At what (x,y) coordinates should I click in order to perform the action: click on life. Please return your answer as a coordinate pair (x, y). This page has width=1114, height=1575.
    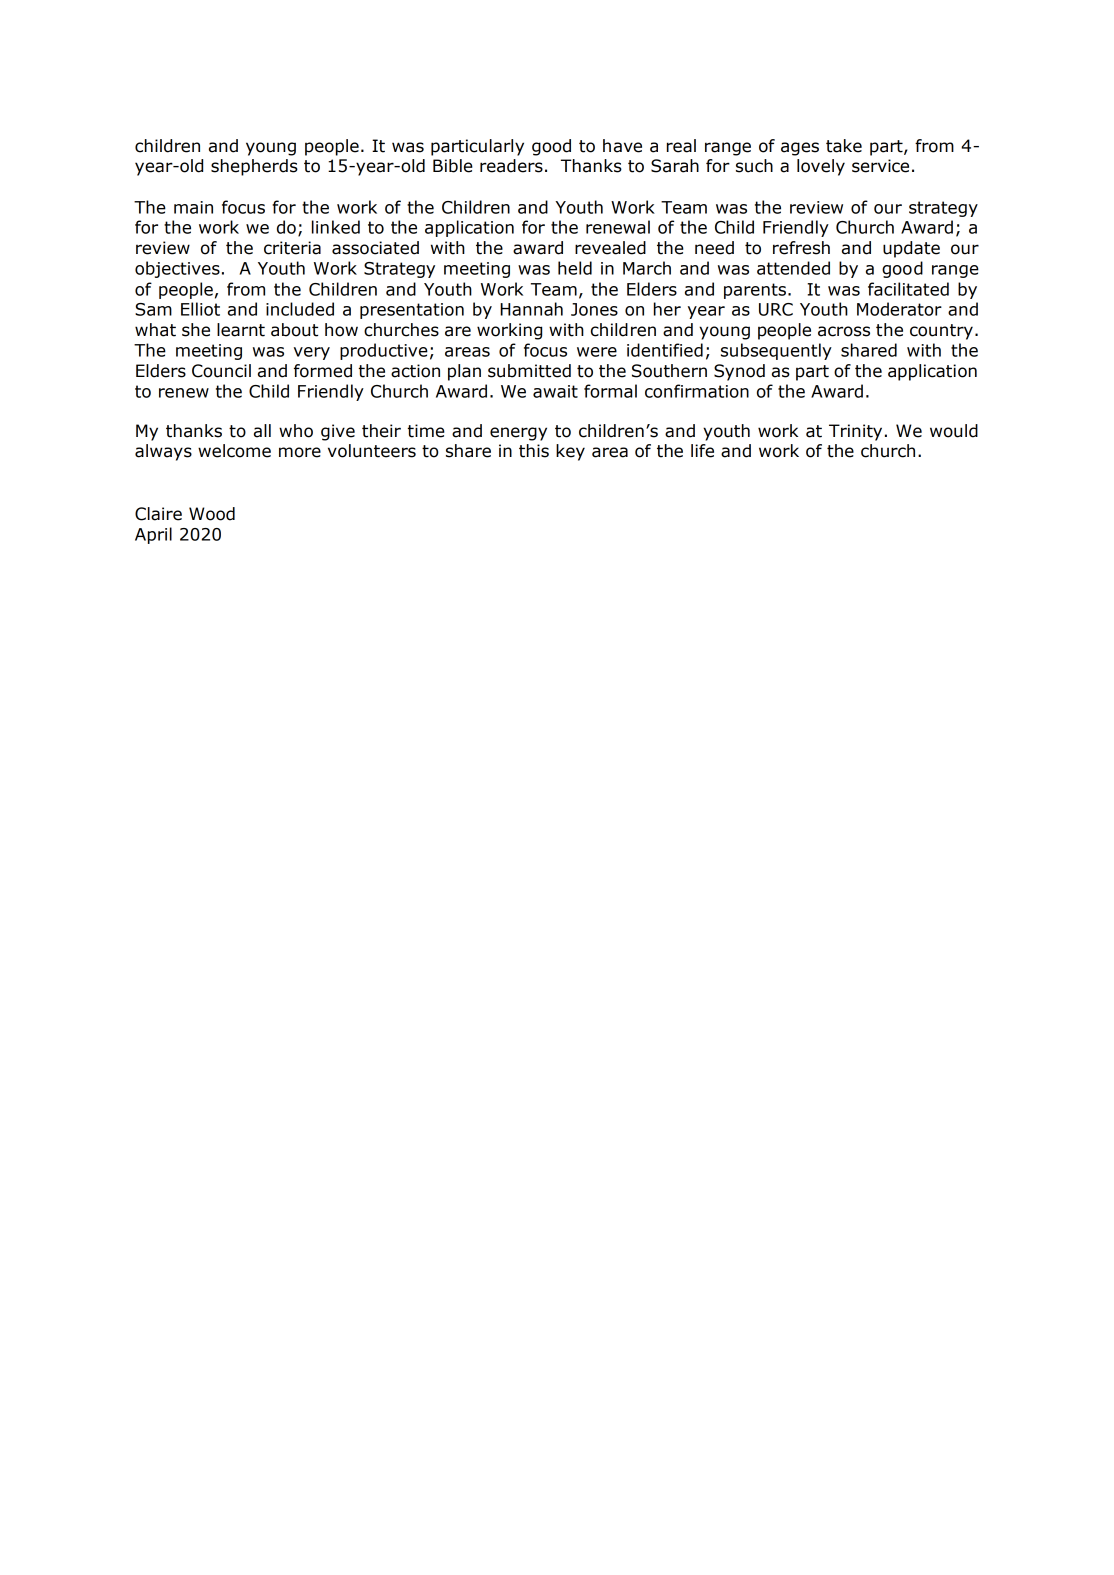
    Looking at the image, I should click on (702, 451).
